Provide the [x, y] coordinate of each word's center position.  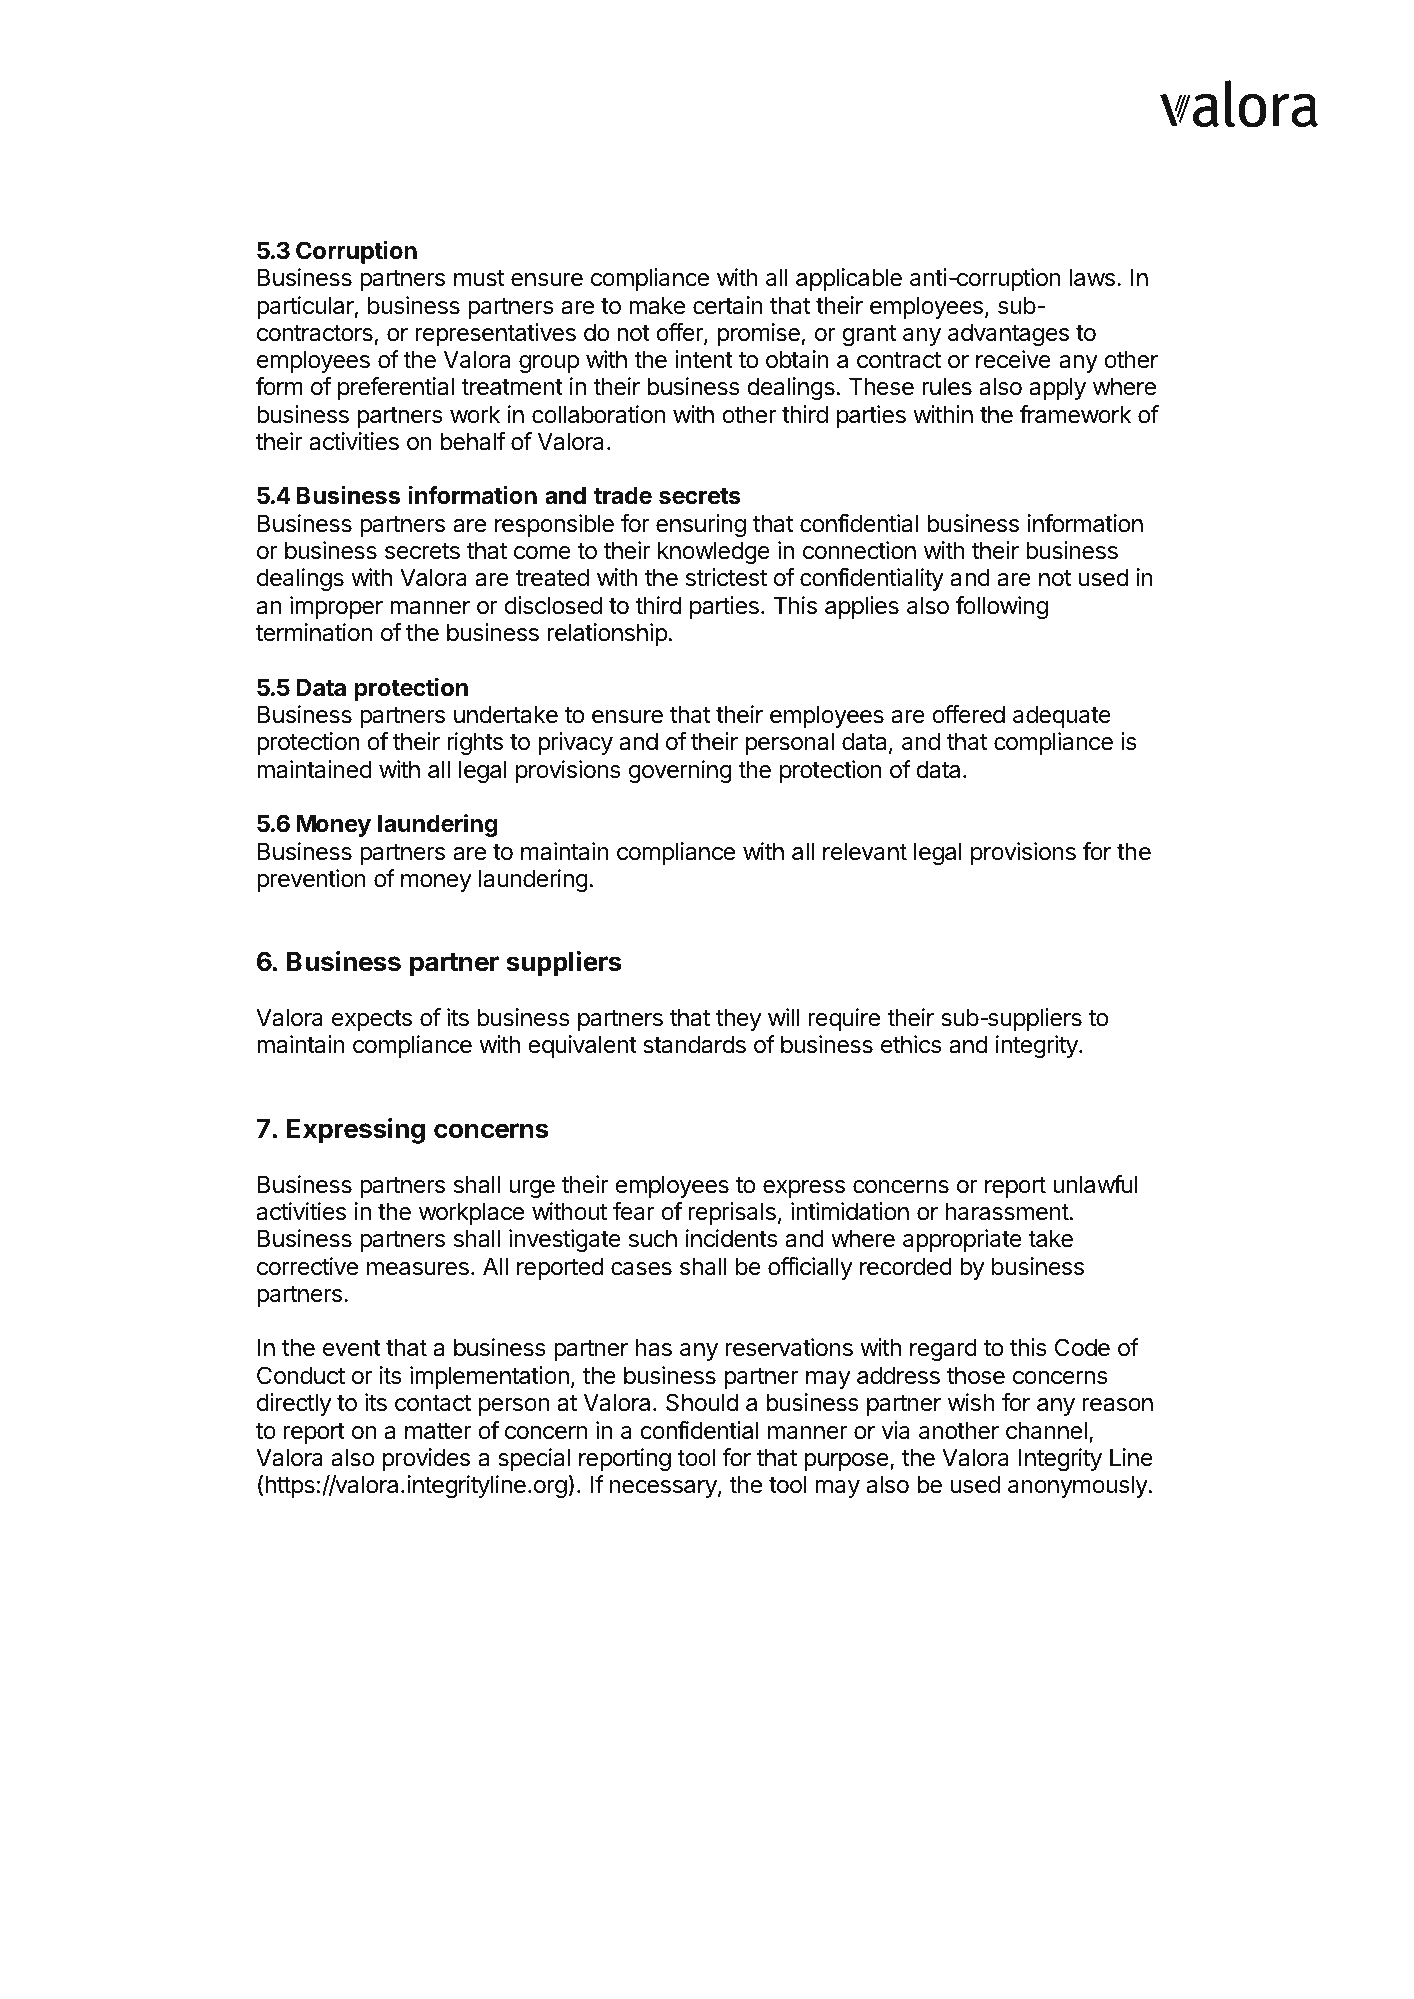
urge [532, 1189]
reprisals [732, 1213]
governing [680, 771]
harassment [1007, 1211]
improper [336, 607]
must [479, 278]
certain [728, 305]
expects [372, 1020]
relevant [865, 851]
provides [426, 1459]
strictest [726, 577]
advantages [1008, 334]
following [1002, 607]
